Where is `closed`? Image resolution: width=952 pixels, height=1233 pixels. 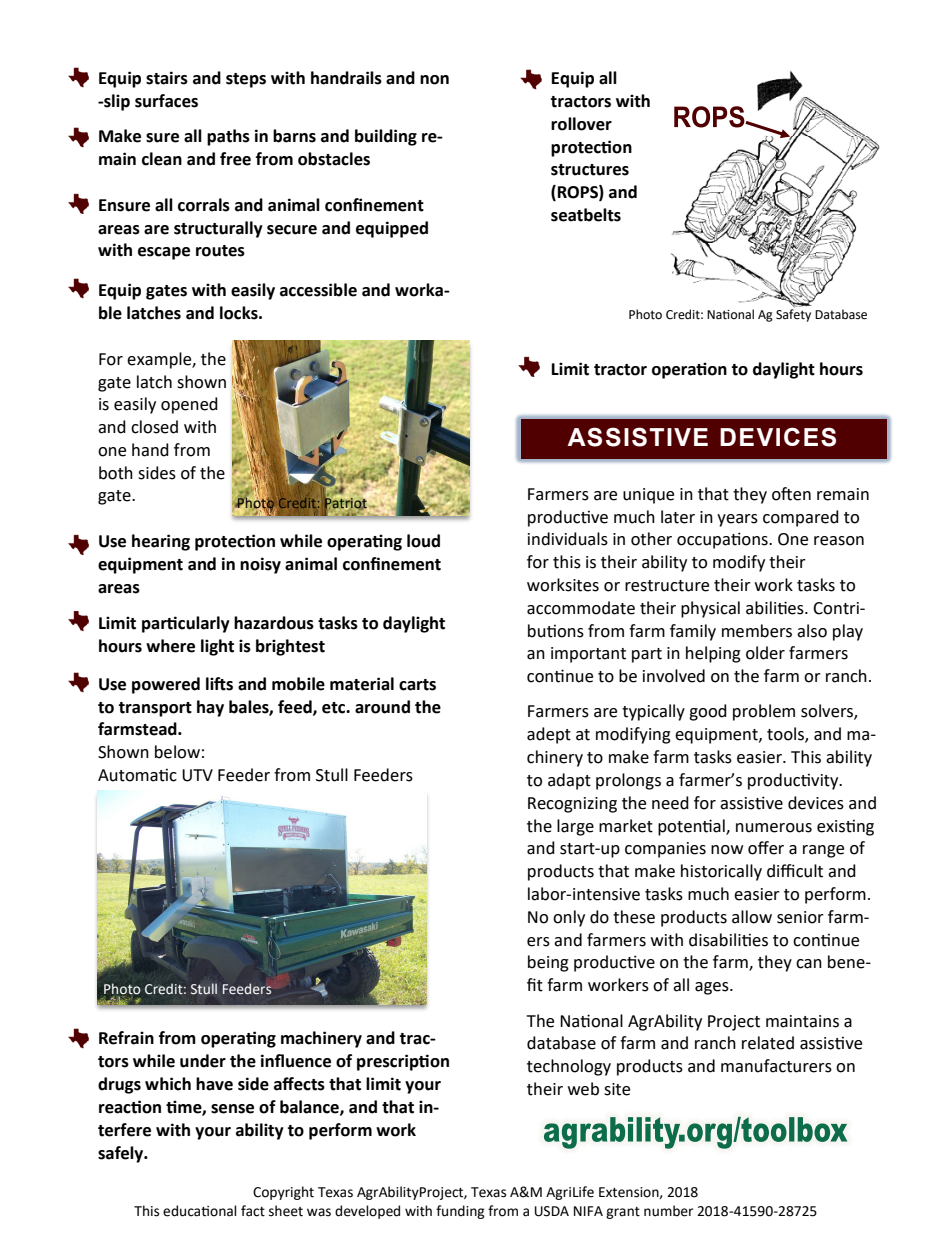 closed is located at coordinates (154, 427).
